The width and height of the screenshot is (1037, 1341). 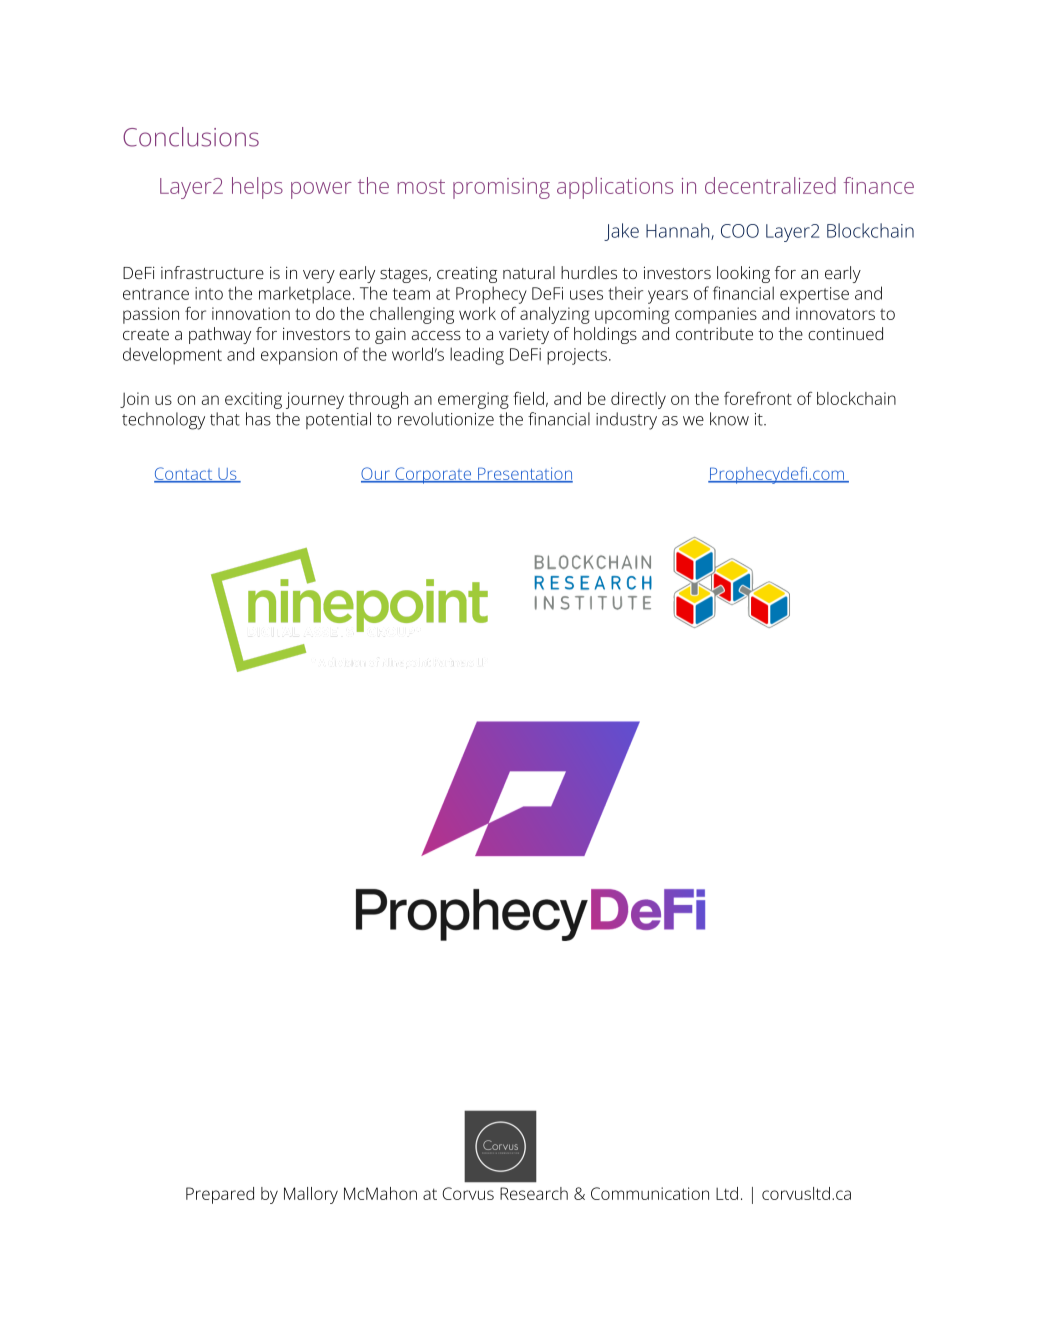 What do you see at coordinates (524, 474) in the screenshot?
I see `Presentation` at bounding box center [524, 474].
